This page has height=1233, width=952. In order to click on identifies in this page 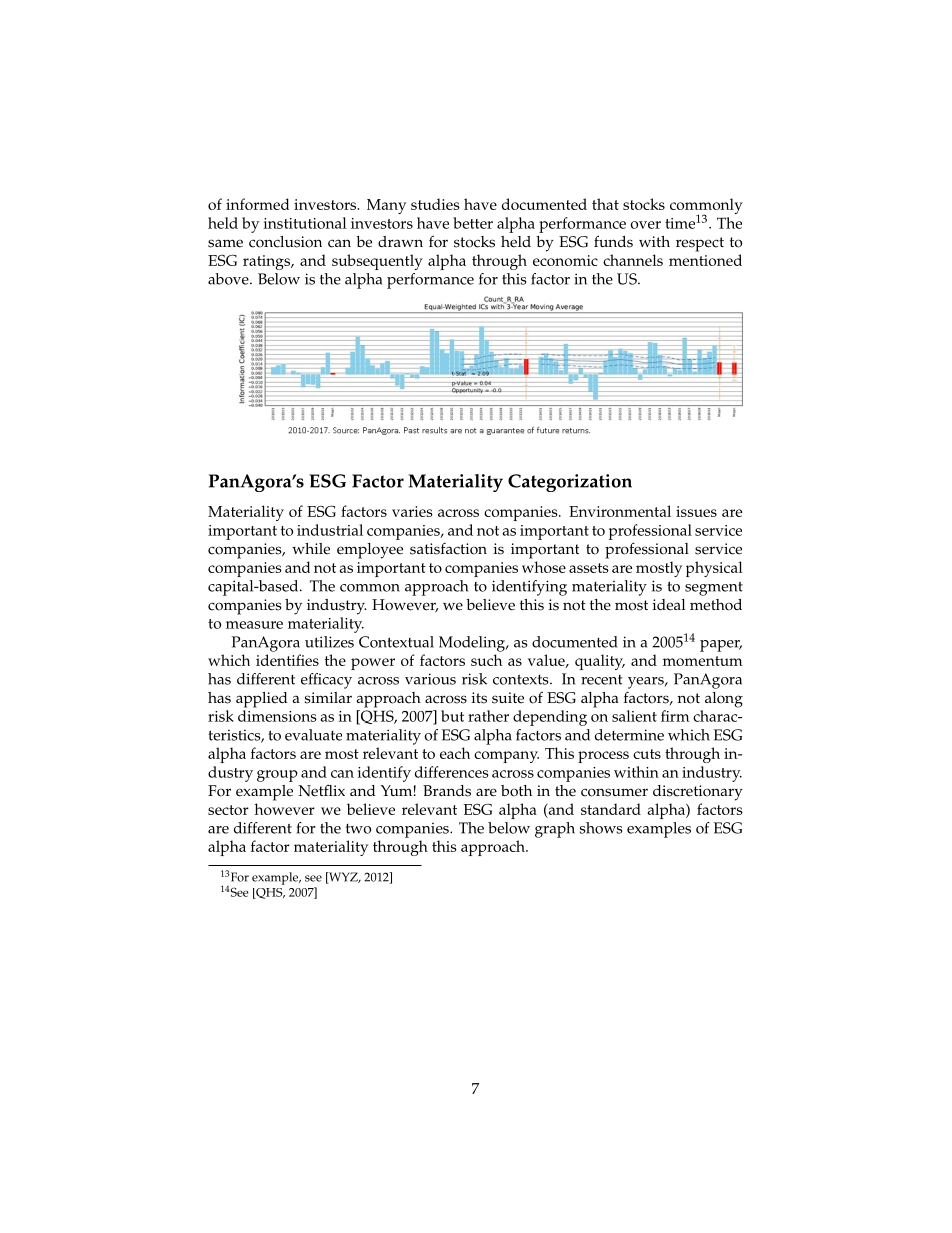, I will do `click(287, 660)`.
